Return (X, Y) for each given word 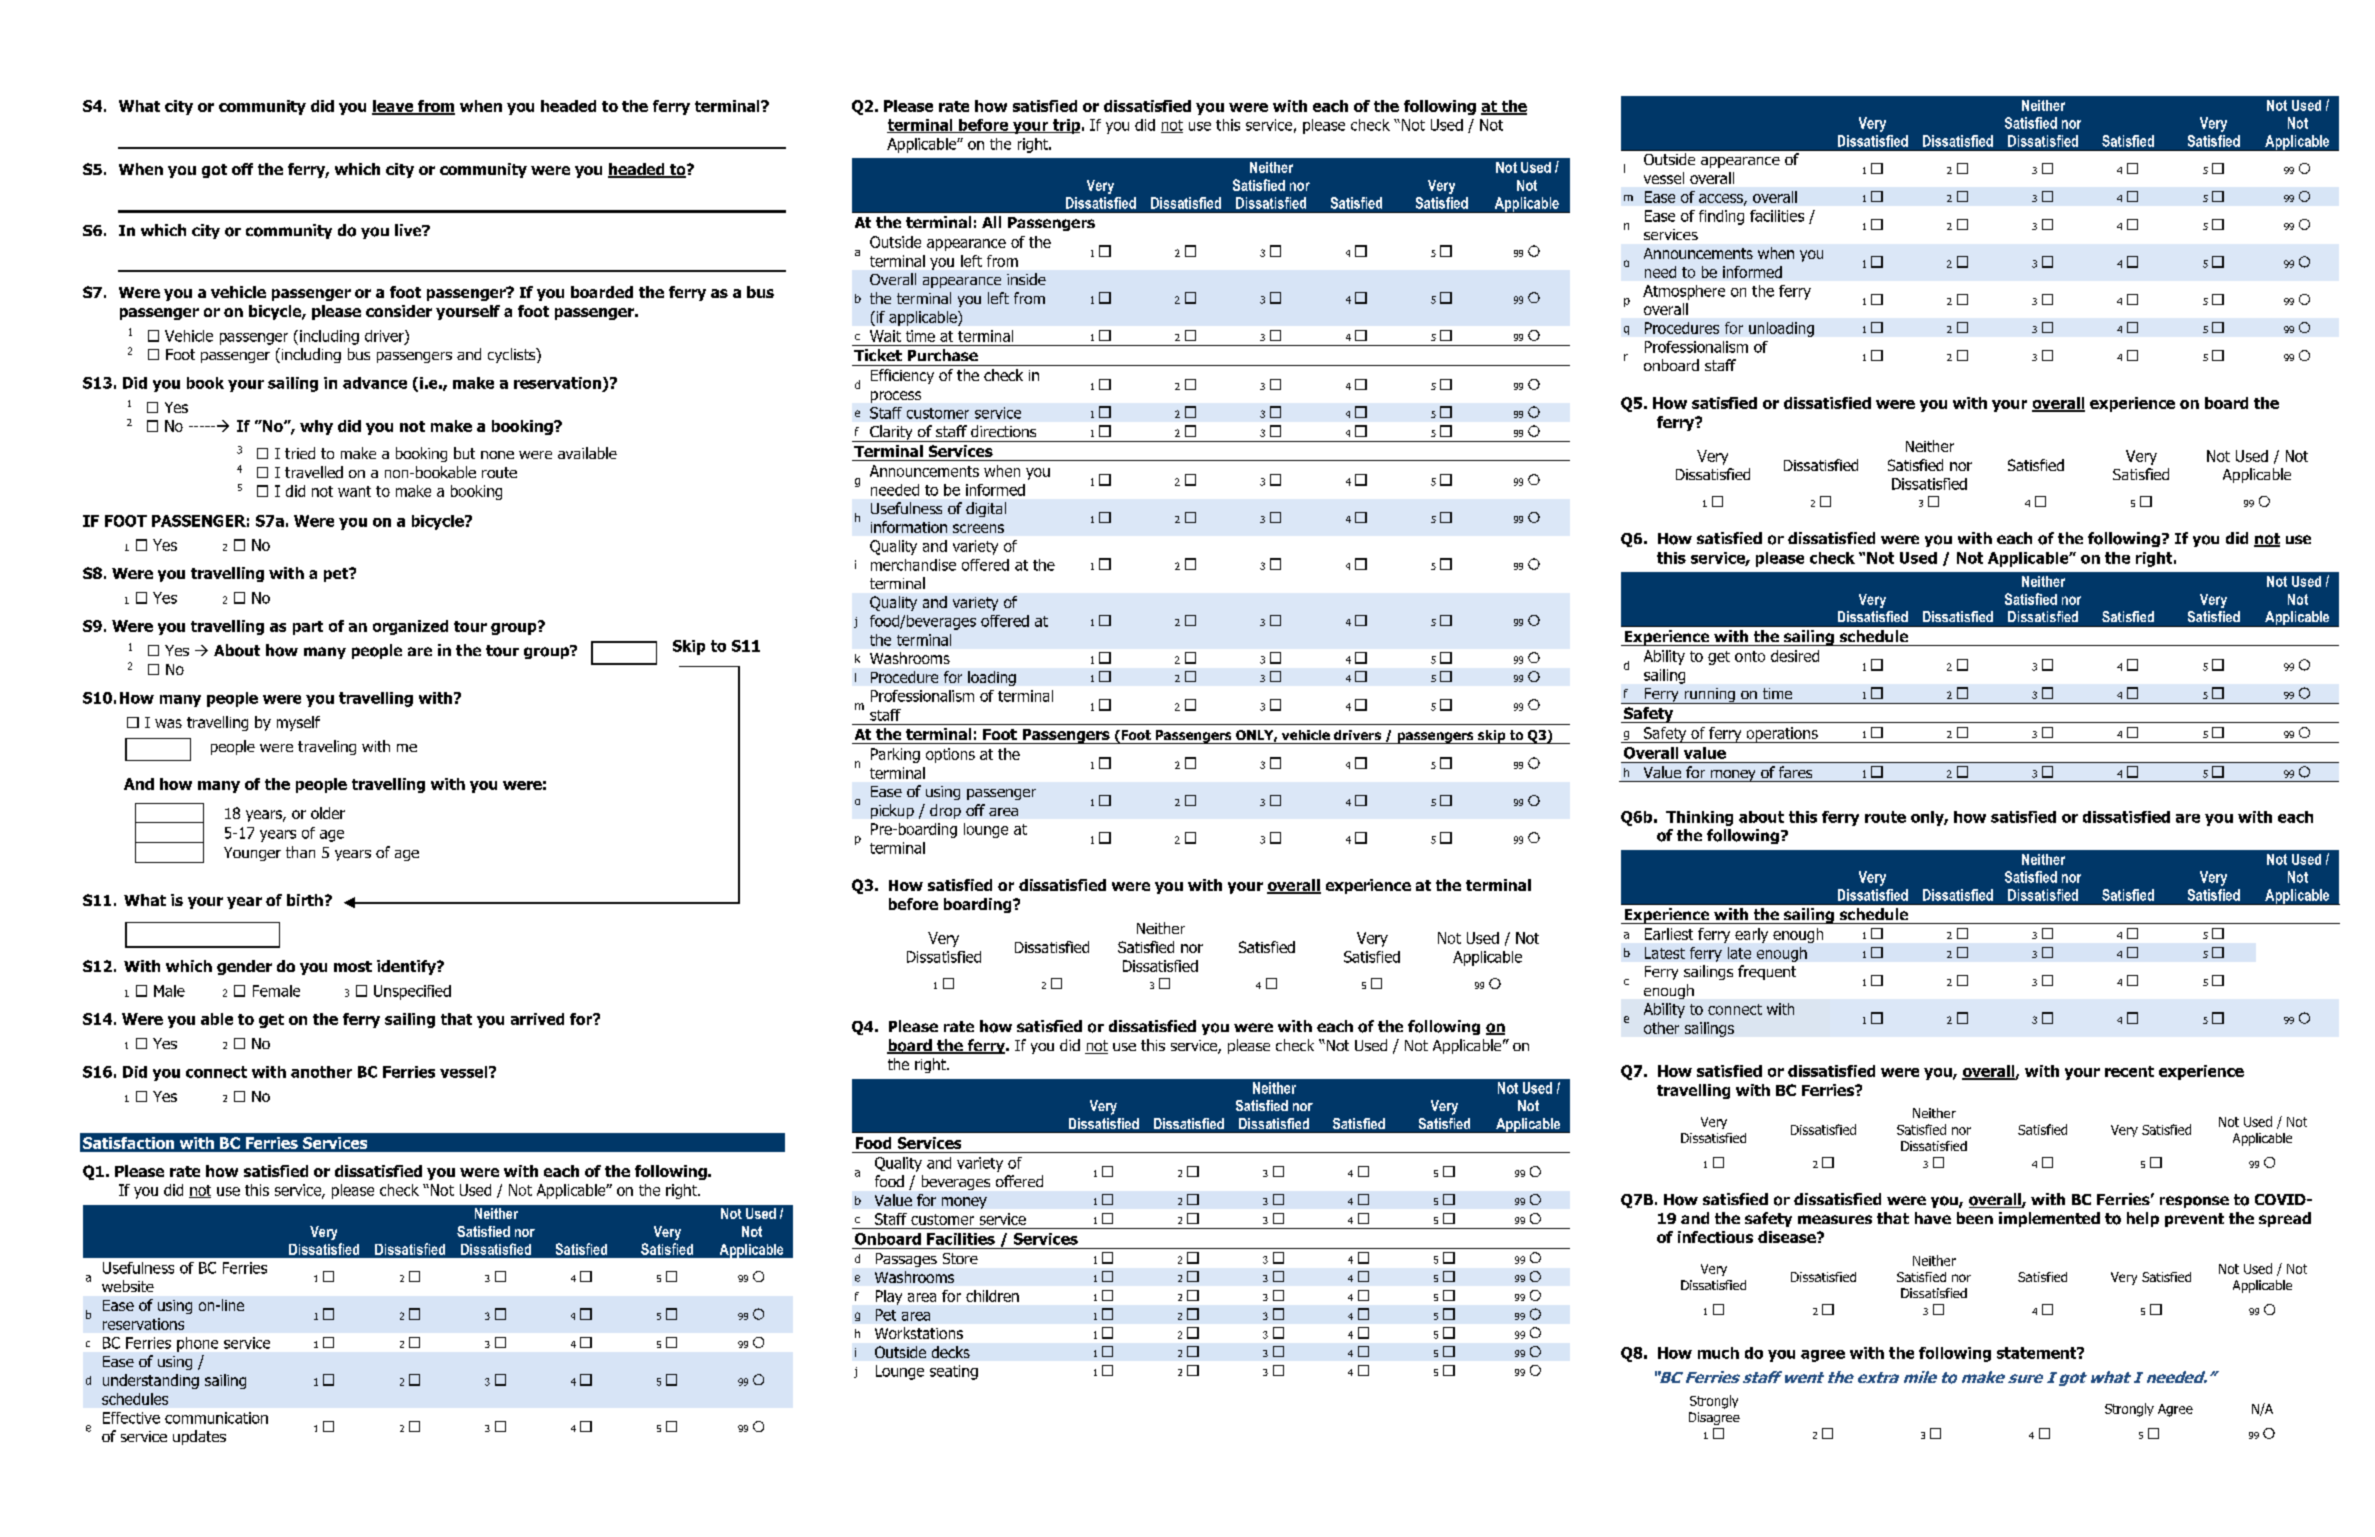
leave (394, 107)
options (950, 755)
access (1722, 199)
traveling (327, 747)
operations (1782, 735)
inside (1026, 279)
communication (216, 1418)
